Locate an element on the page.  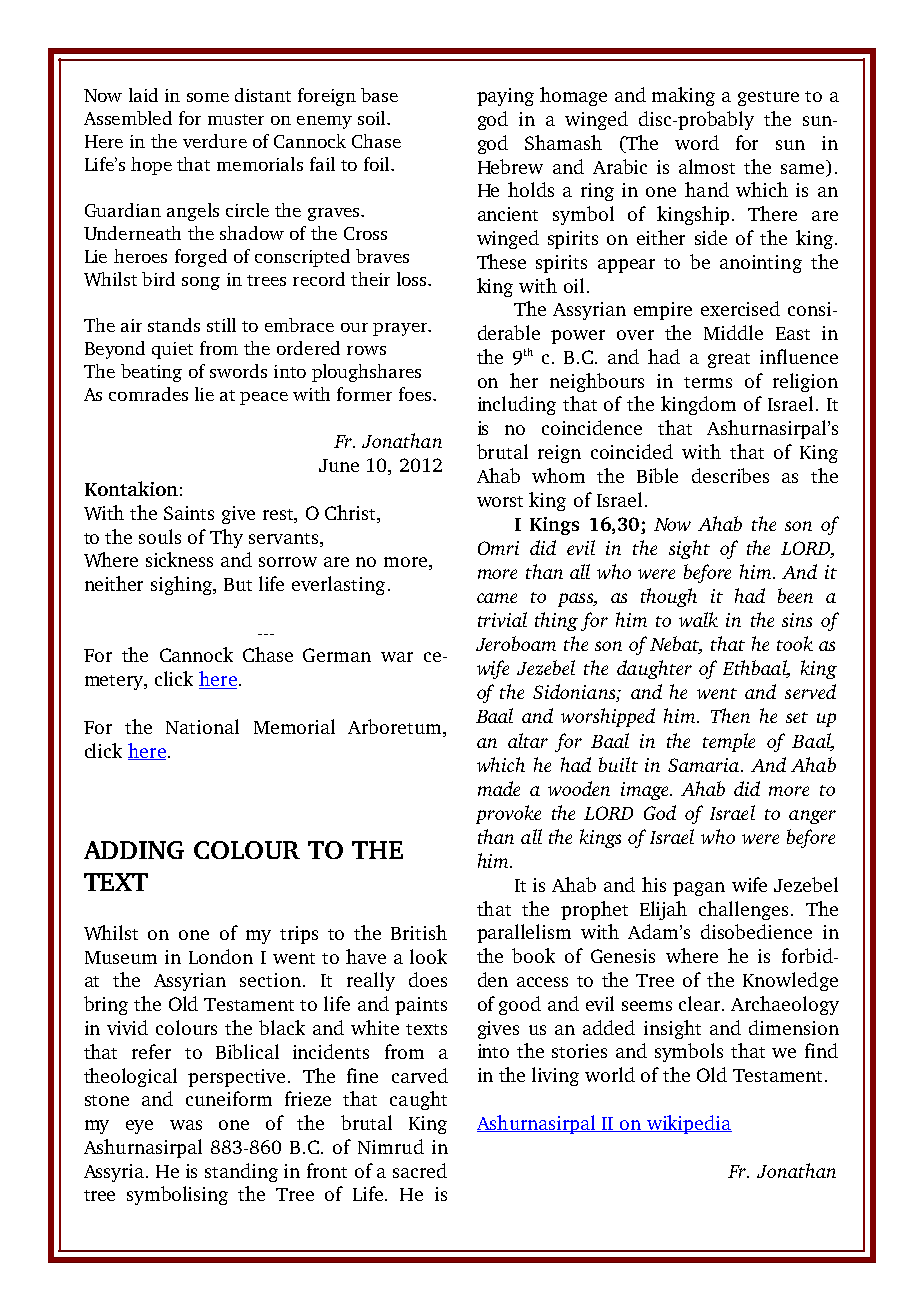
paying is located at coordinates (505, 97).
